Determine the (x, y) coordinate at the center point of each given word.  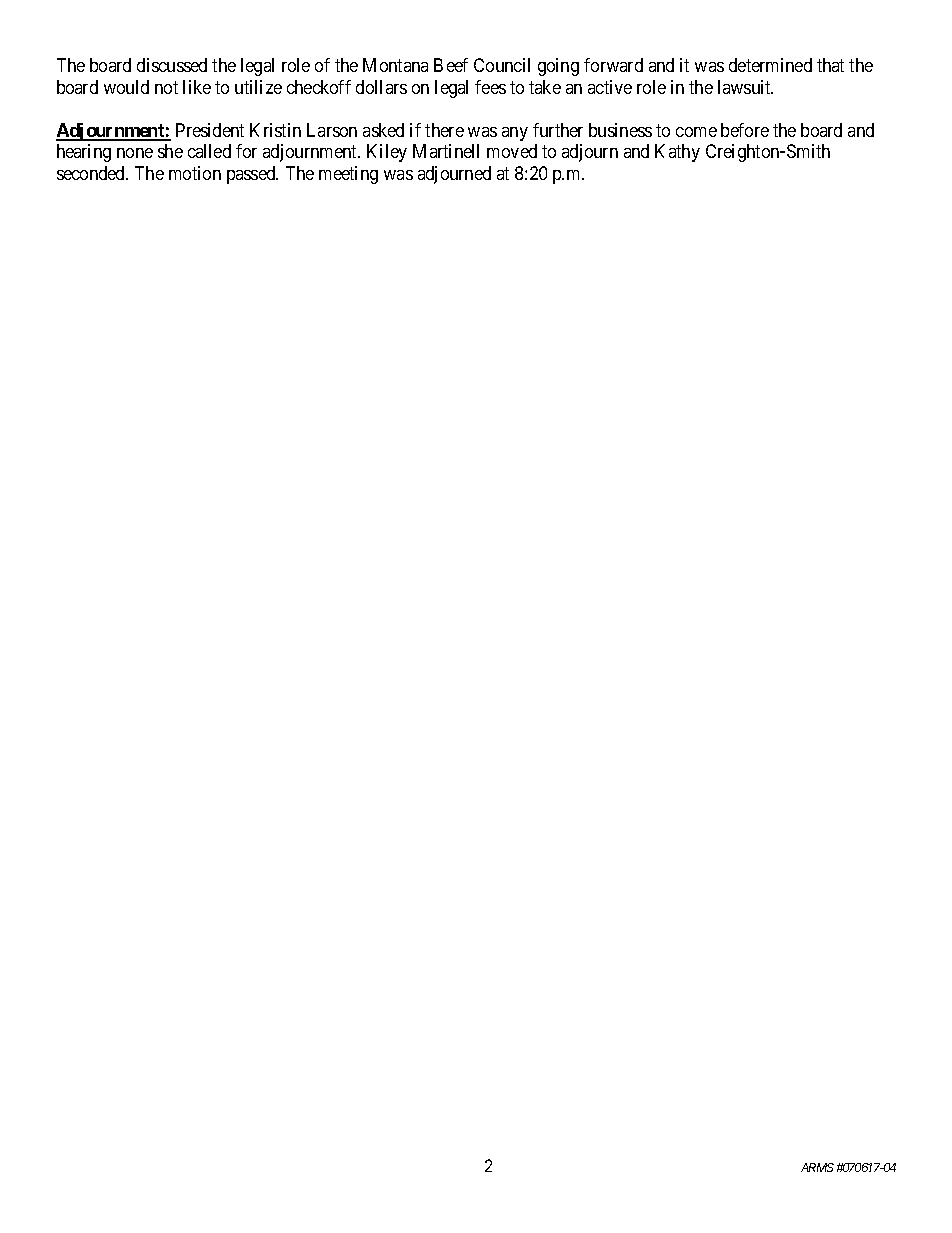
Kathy (677, 153)
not (166, 87)
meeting (348, 175)
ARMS (817, 1167)
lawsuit (745, 87)
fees (490, 87)
